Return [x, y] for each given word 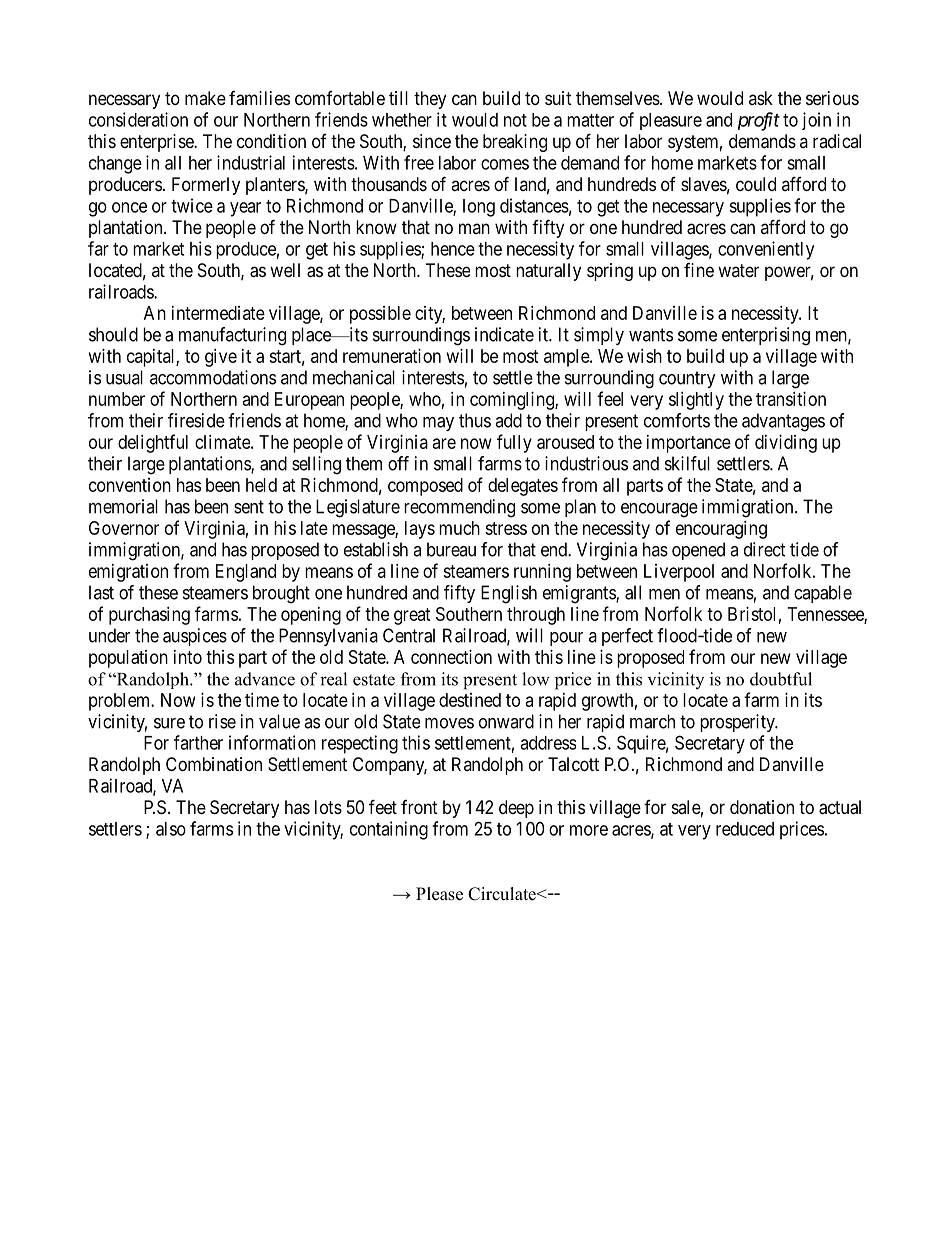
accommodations [213, 377]
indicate [504, 334]
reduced [745, 829]
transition [791, 399]
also [171, 829]
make [205, 98]
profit [759, 121]
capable [823, 594]
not [515, 120]
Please [439, 894]
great [412, 616]
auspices [195, 637]
